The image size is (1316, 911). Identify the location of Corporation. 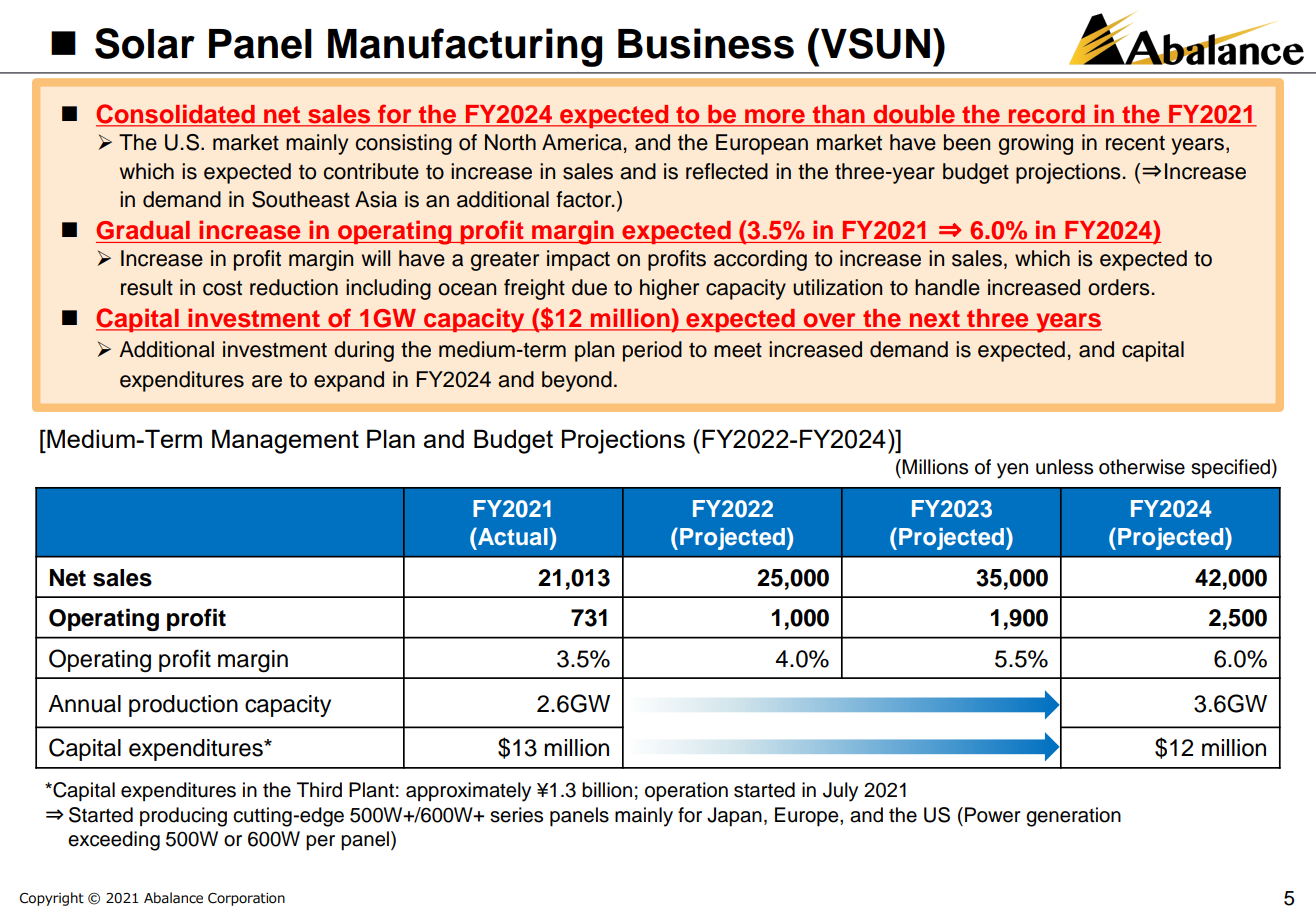
(246, 899).
